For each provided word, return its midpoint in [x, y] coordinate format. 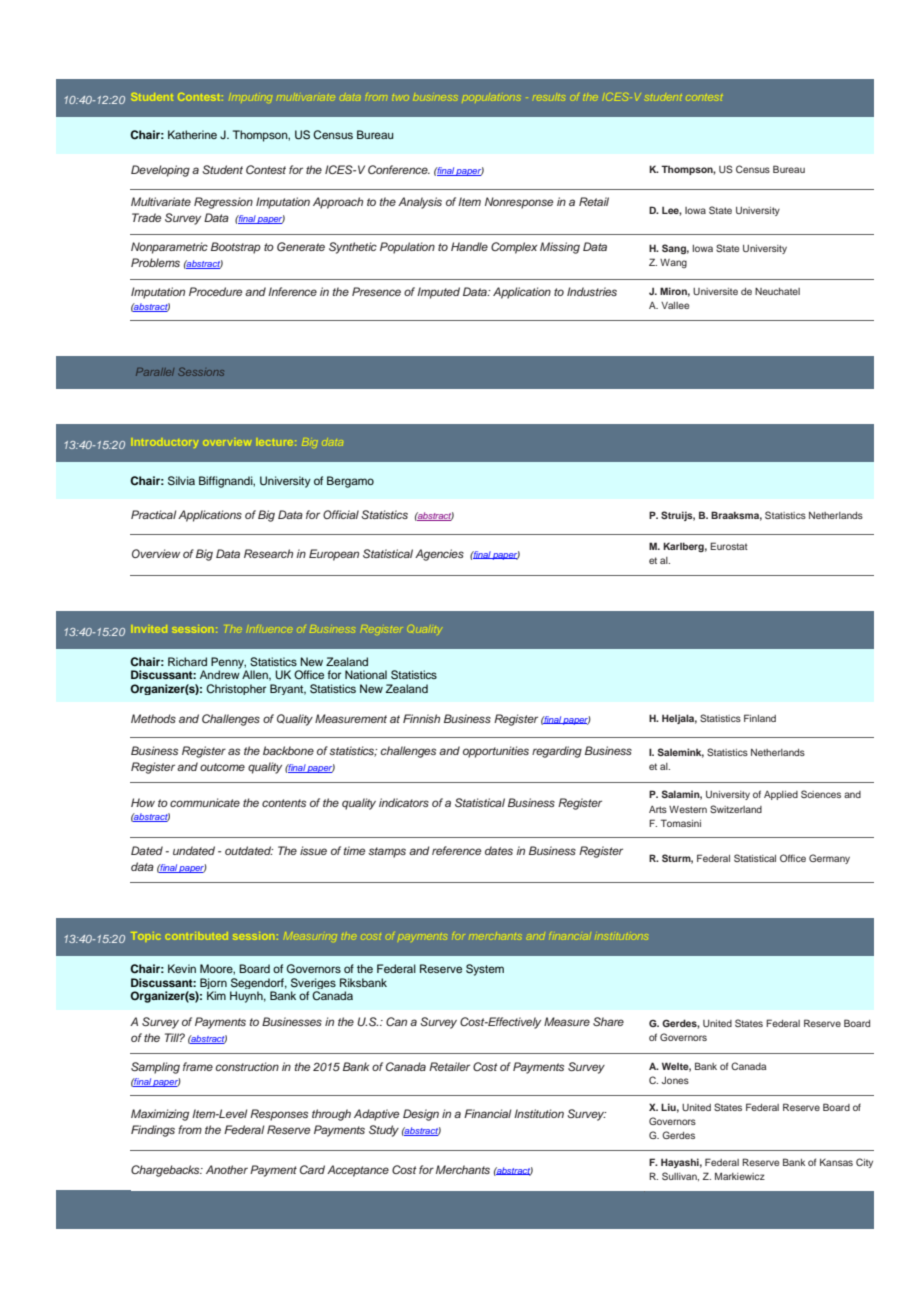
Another [227, 1169]
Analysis [420, 203]
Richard [187, 661]
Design [421, 1115]
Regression [223, 203]
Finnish [421, 718]
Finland [760, 718]
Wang [673, 263]
